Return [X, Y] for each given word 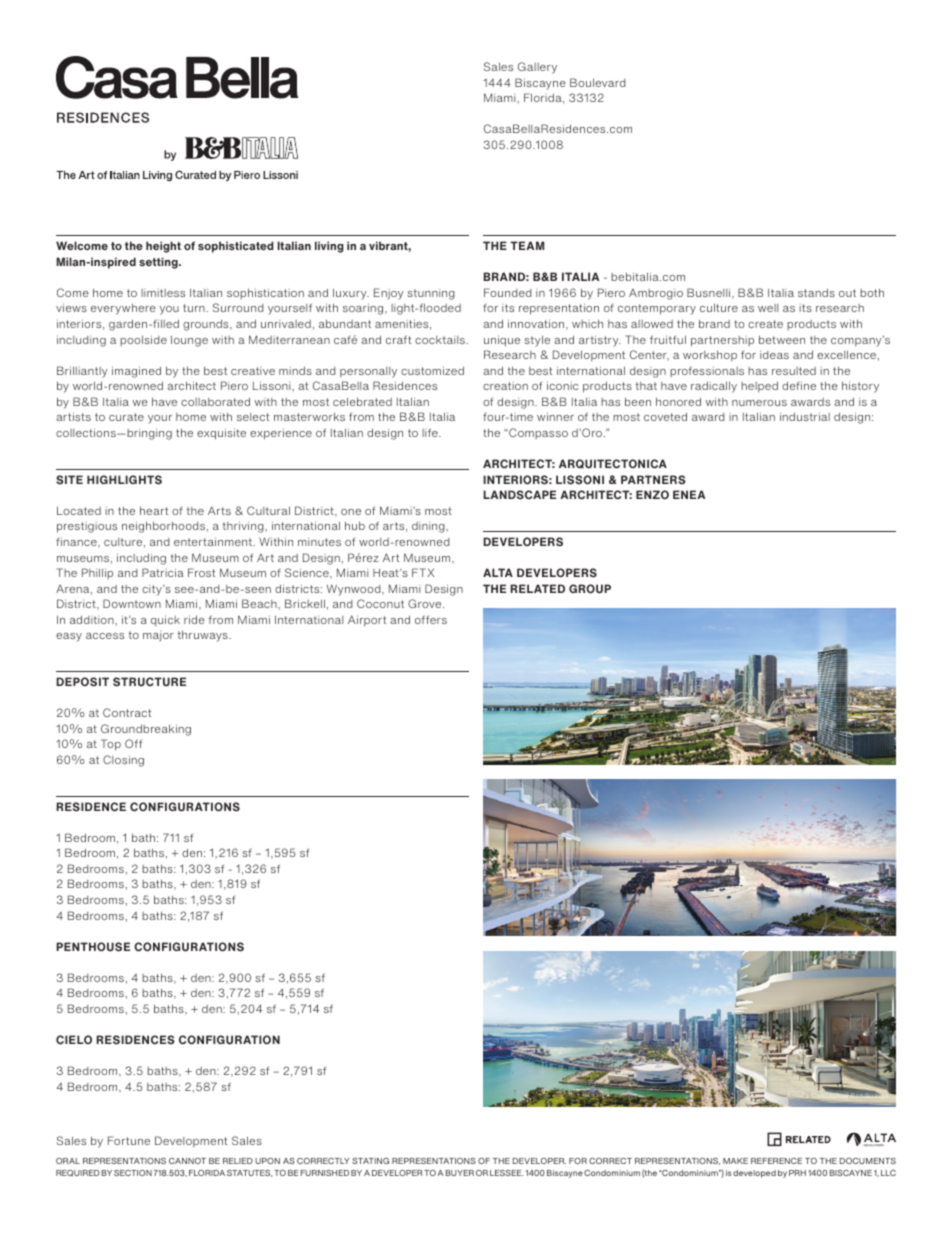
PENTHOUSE [93, 947]
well [768, 308]
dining [429, 527]
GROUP [590, 589]
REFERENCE [776, 1161]
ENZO [652, 494]
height [163, 247]
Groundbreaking [146, 730]
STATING [370, 1161]
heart [154, 510]
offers [431, 619]
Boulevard [597, 82]
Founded [507, 292]
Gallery [537, 68]
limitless [163, 293]
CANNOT [187, 1161]
